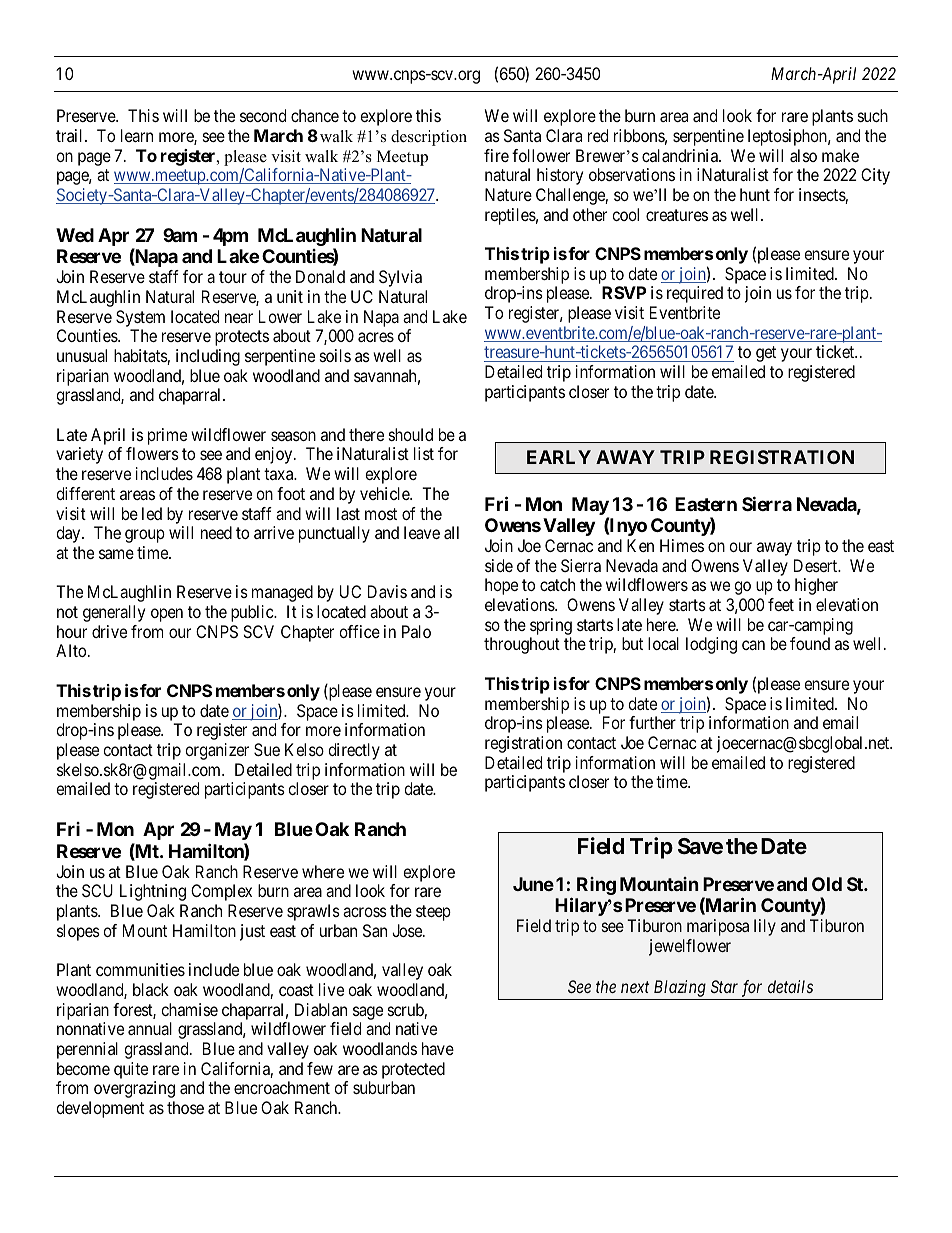 The height and width of the document is (1233, 952). Describe the element at coordinates (167, 615) in the document. I see `open` at that location.
